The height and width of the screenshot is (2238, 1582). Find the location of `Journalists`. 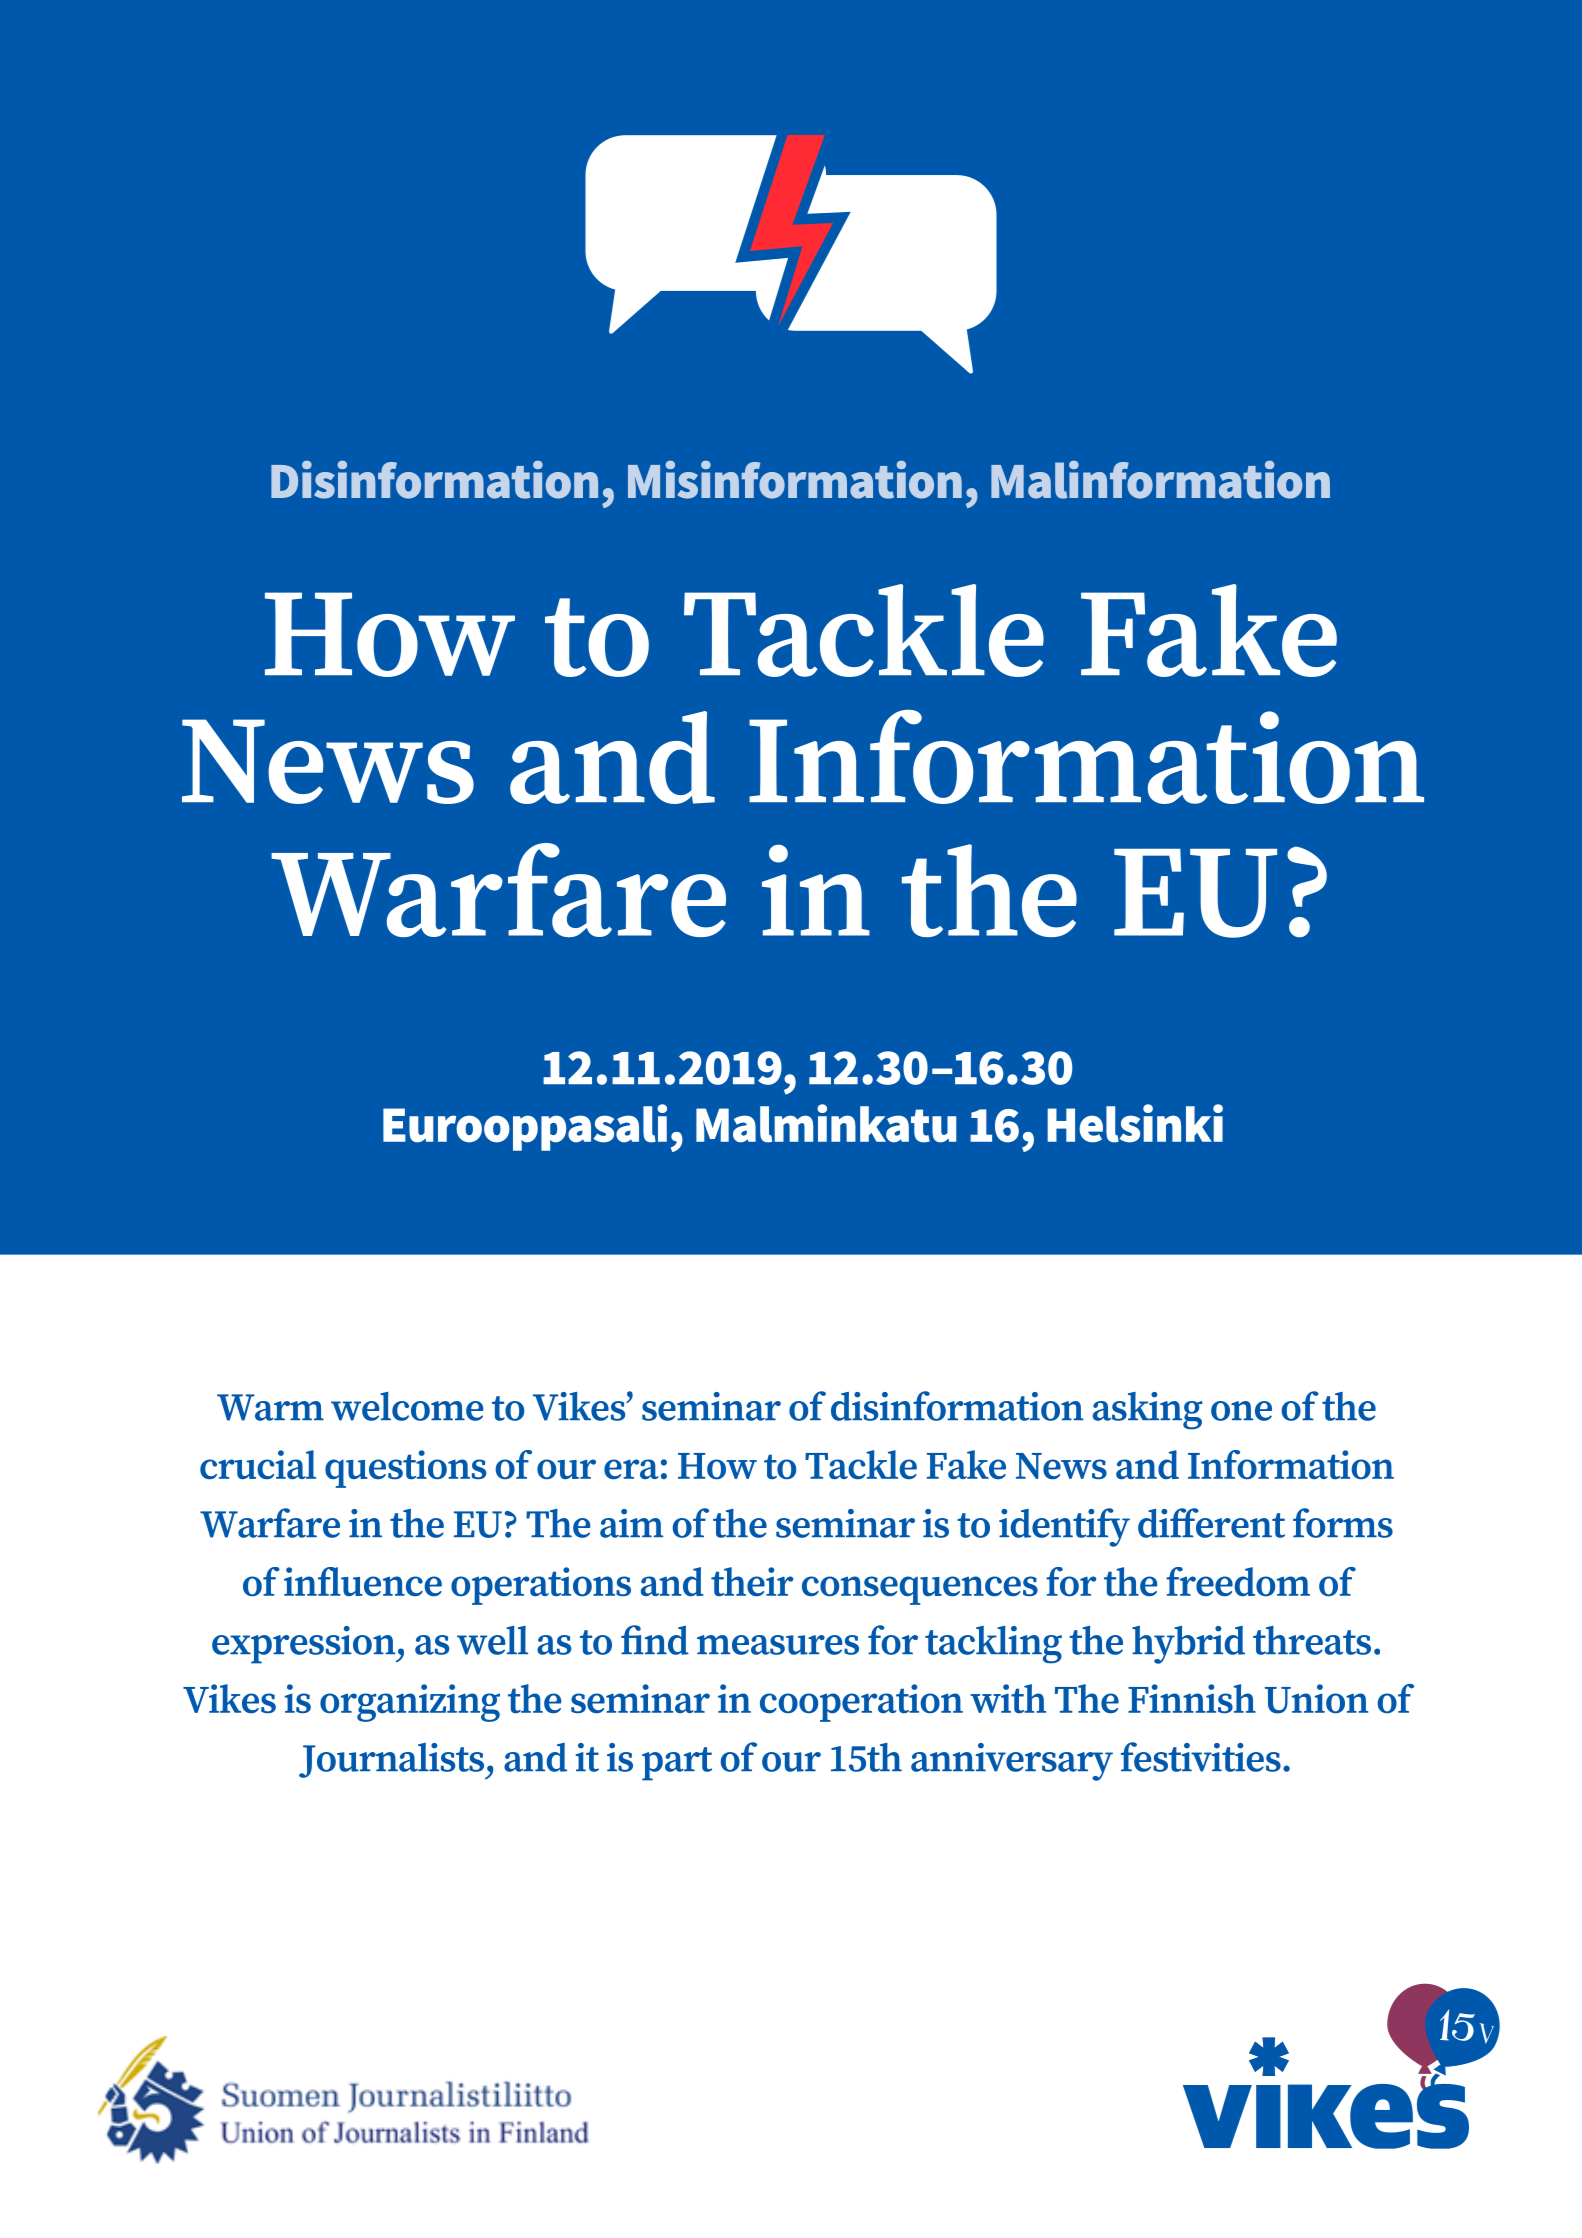

Journalists is located at coordinates (393, 1761).
